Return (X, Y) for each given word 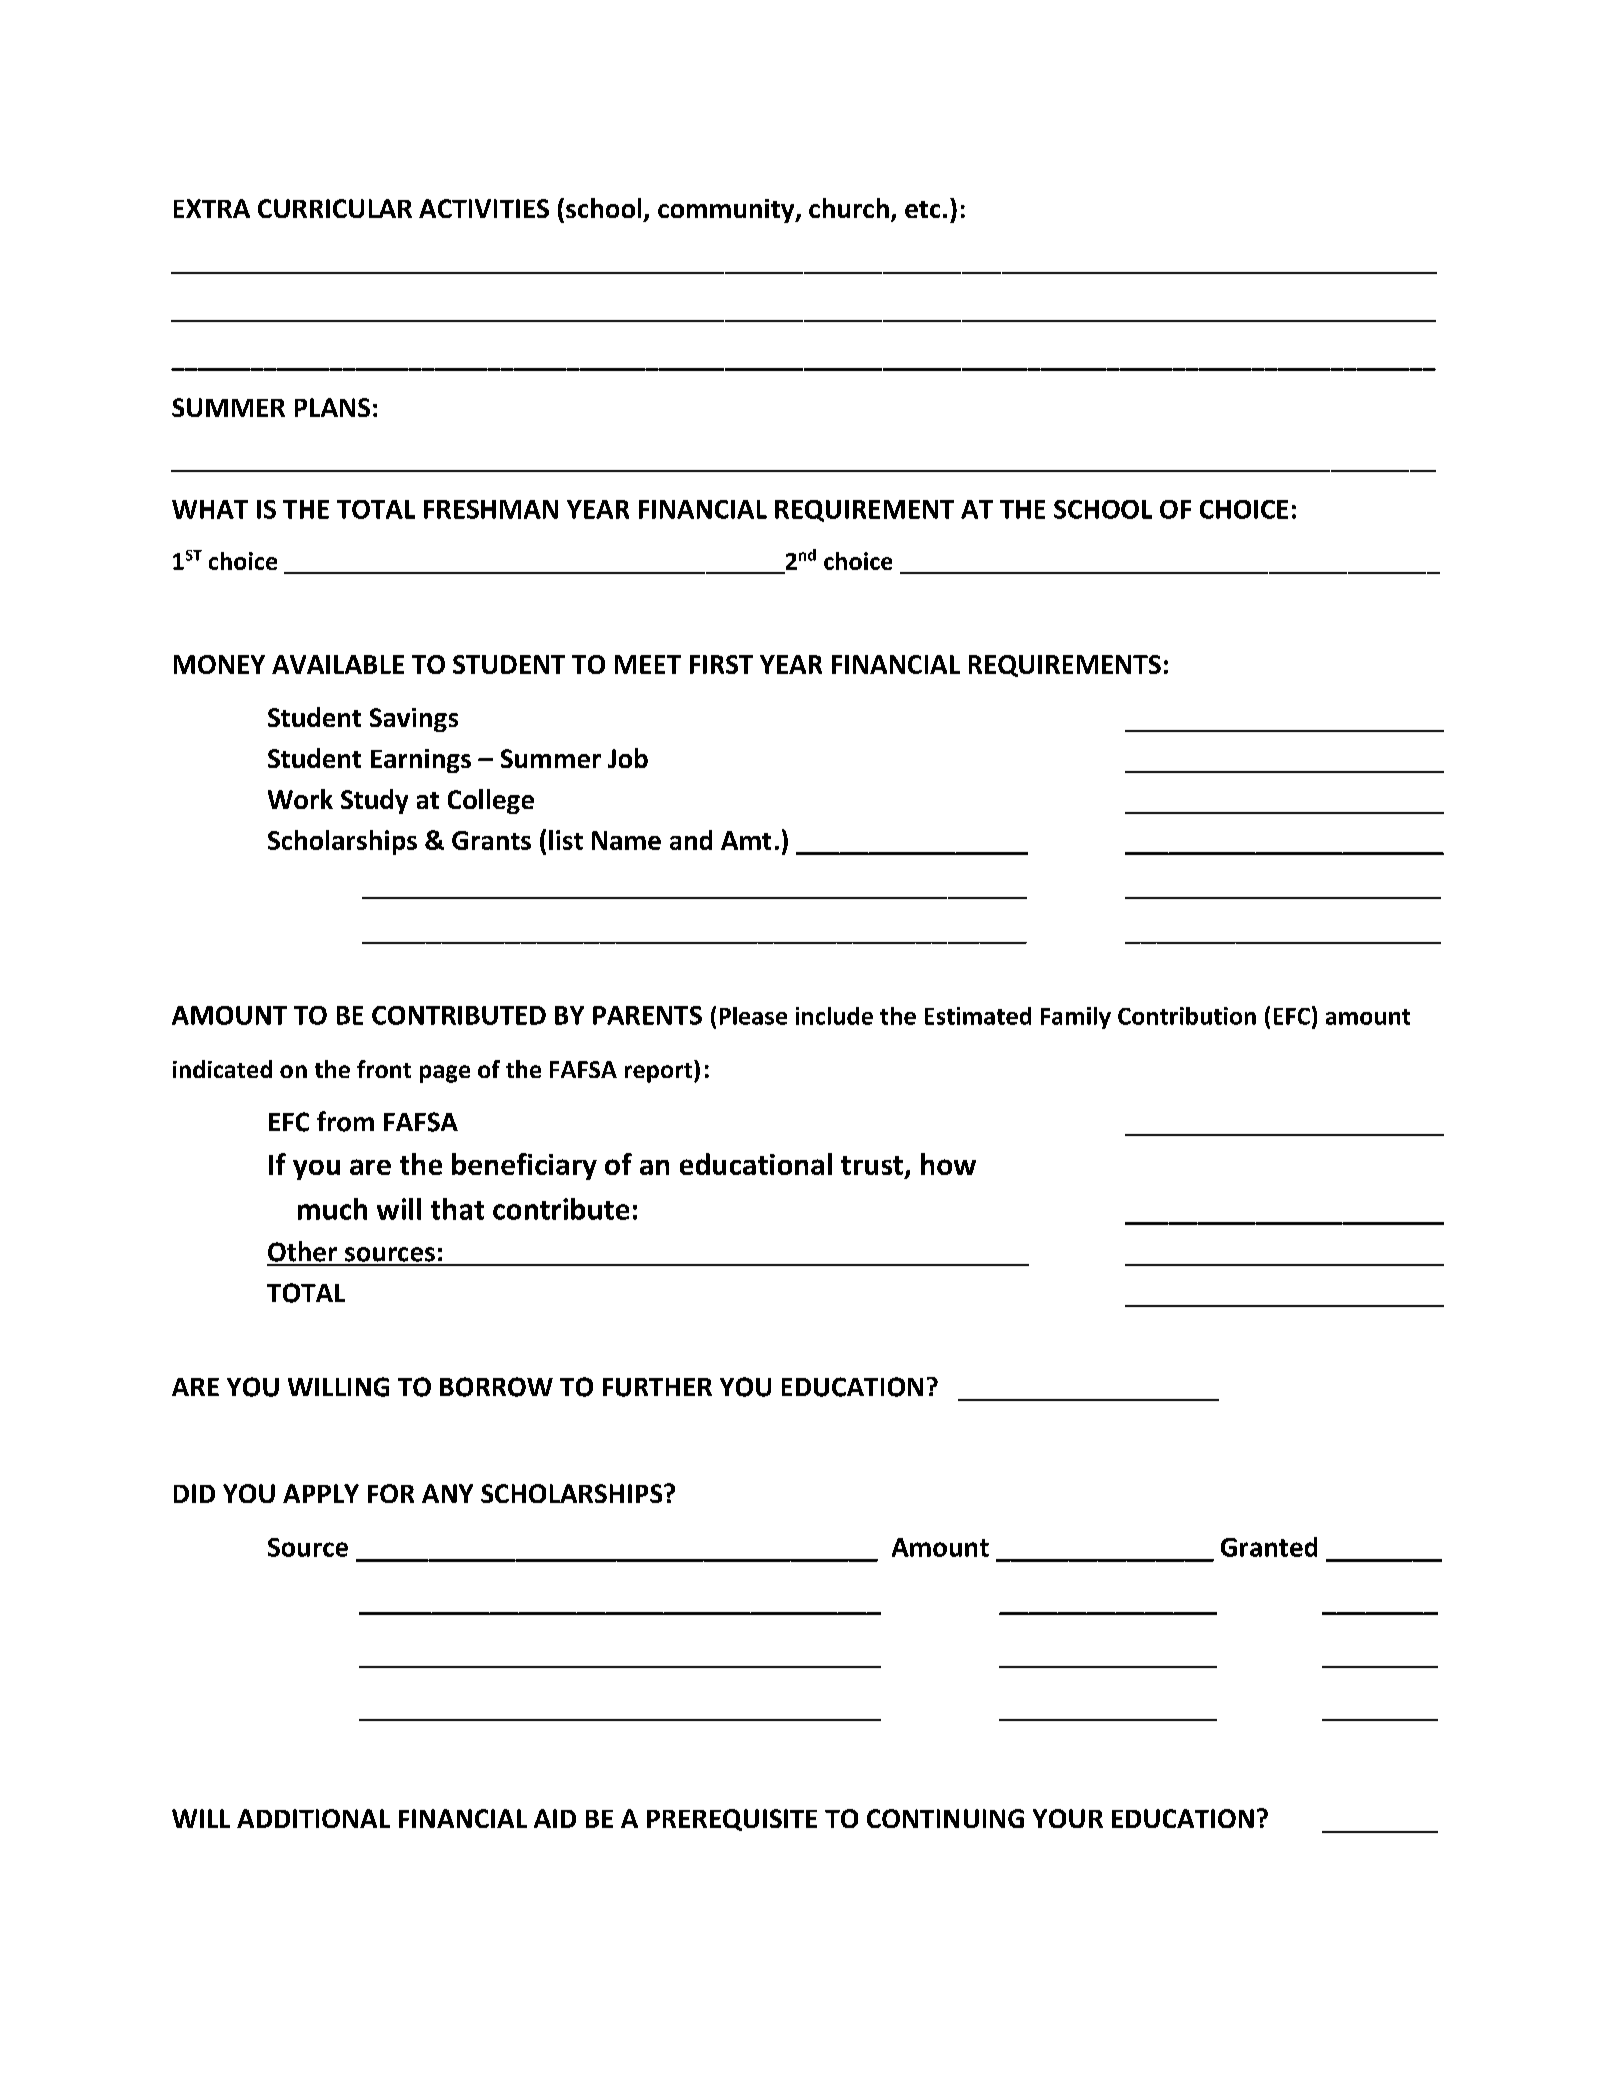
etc (922, 209)
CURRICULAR (335, 208)
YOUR (1068, 1818)
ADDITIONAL (313, 1818)
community (727, 211)
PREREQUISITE (732, 1820)
